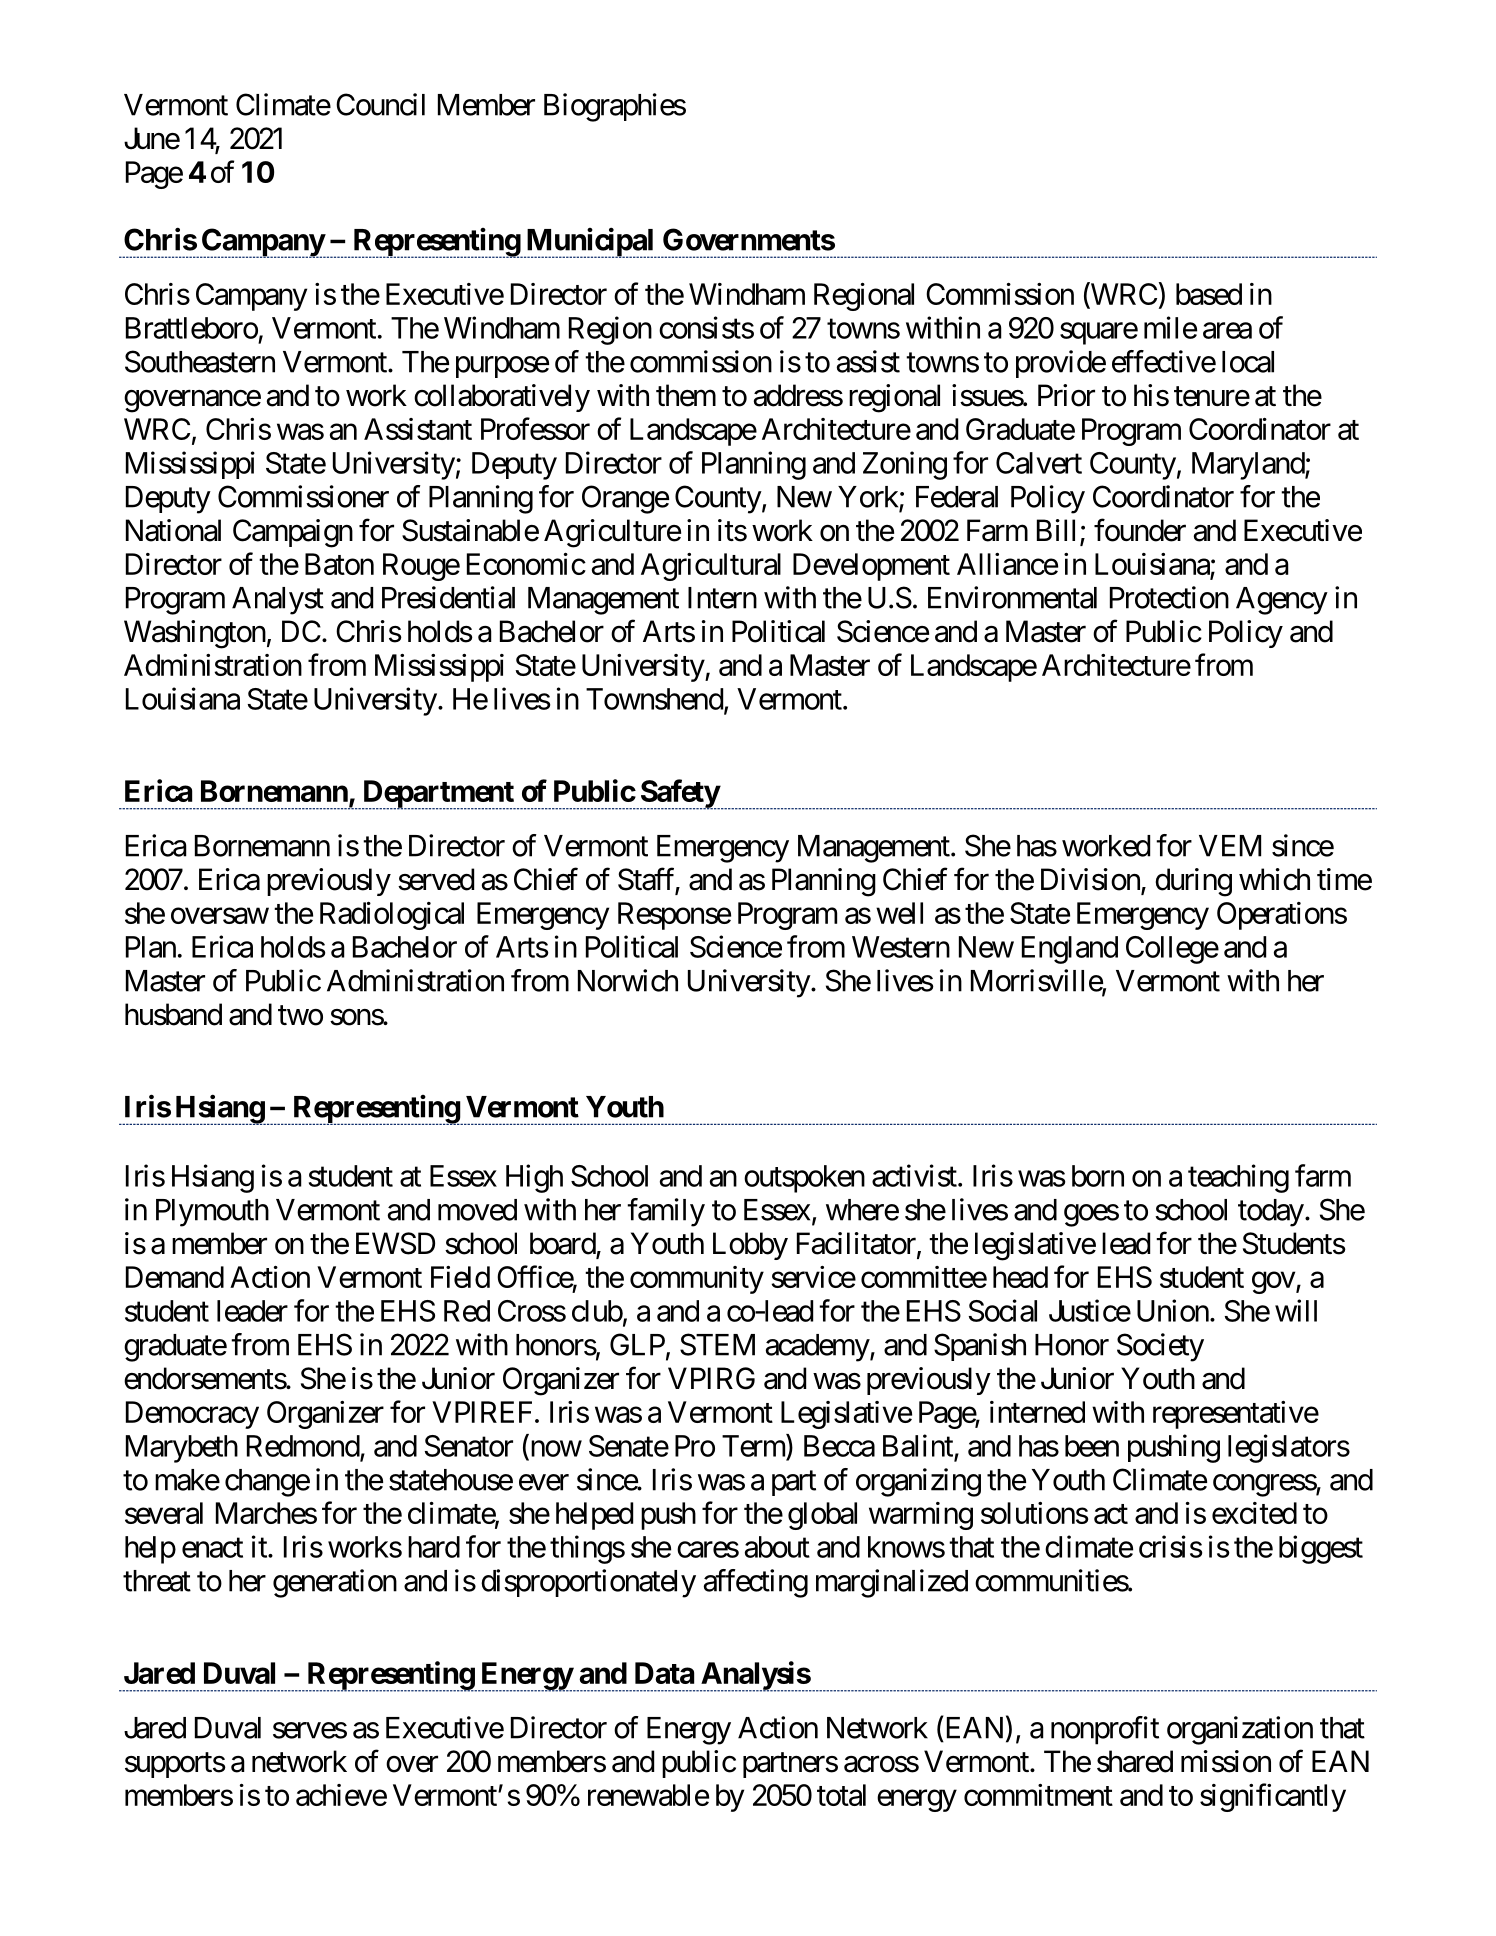 The width and height of the image is (1496, 1936). I want to click on Council, so click(380, 104).
